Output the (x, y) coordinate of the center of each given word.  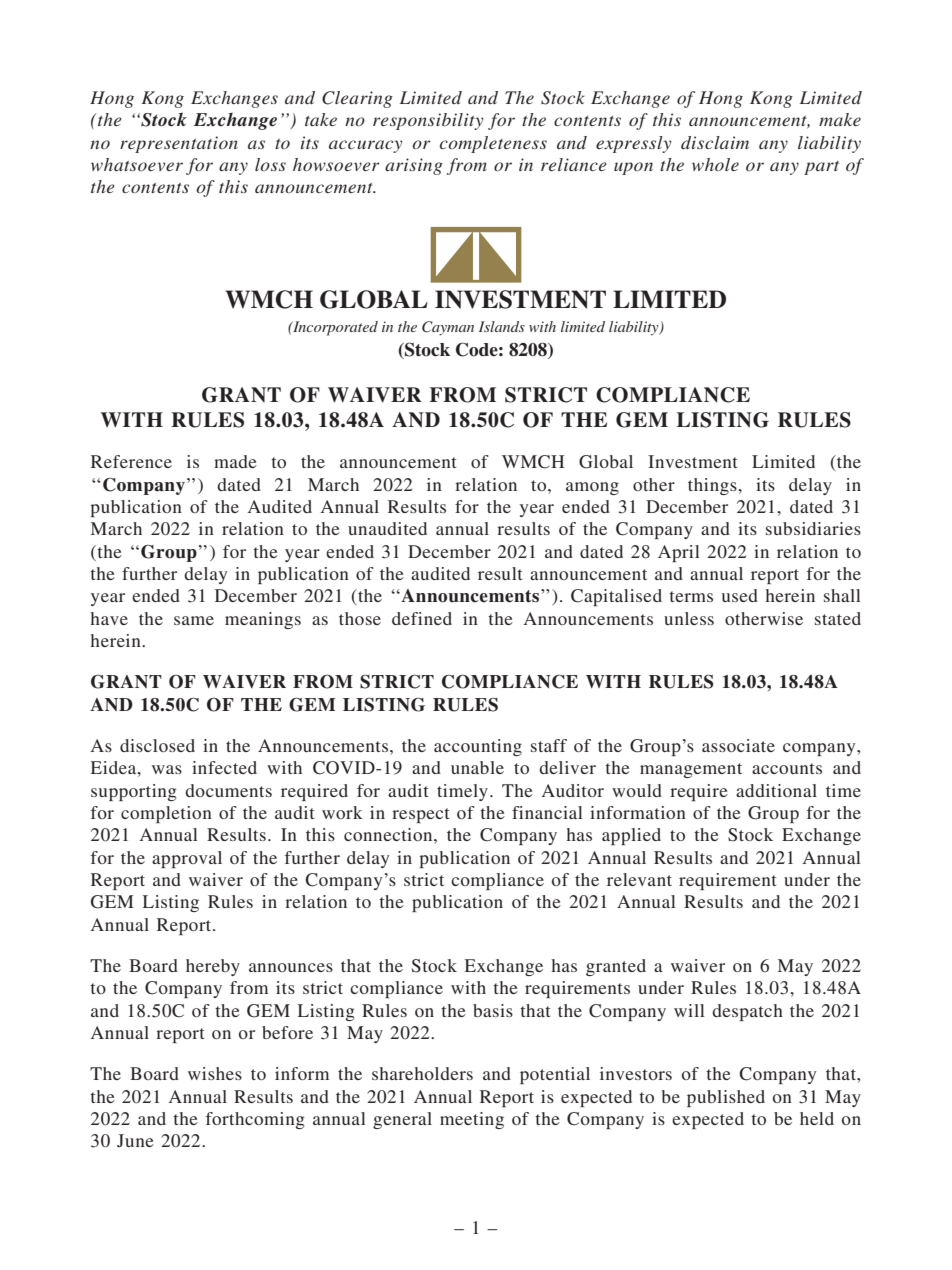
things (713, 486)
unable (477, 767)
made (235, 461)
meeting (472, 1120)
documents (228, 790)
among (592, 488)
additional (776, 790)
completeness (493, 144)
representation (179, 144)
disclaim (715, 142)
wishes (215, 1073)
